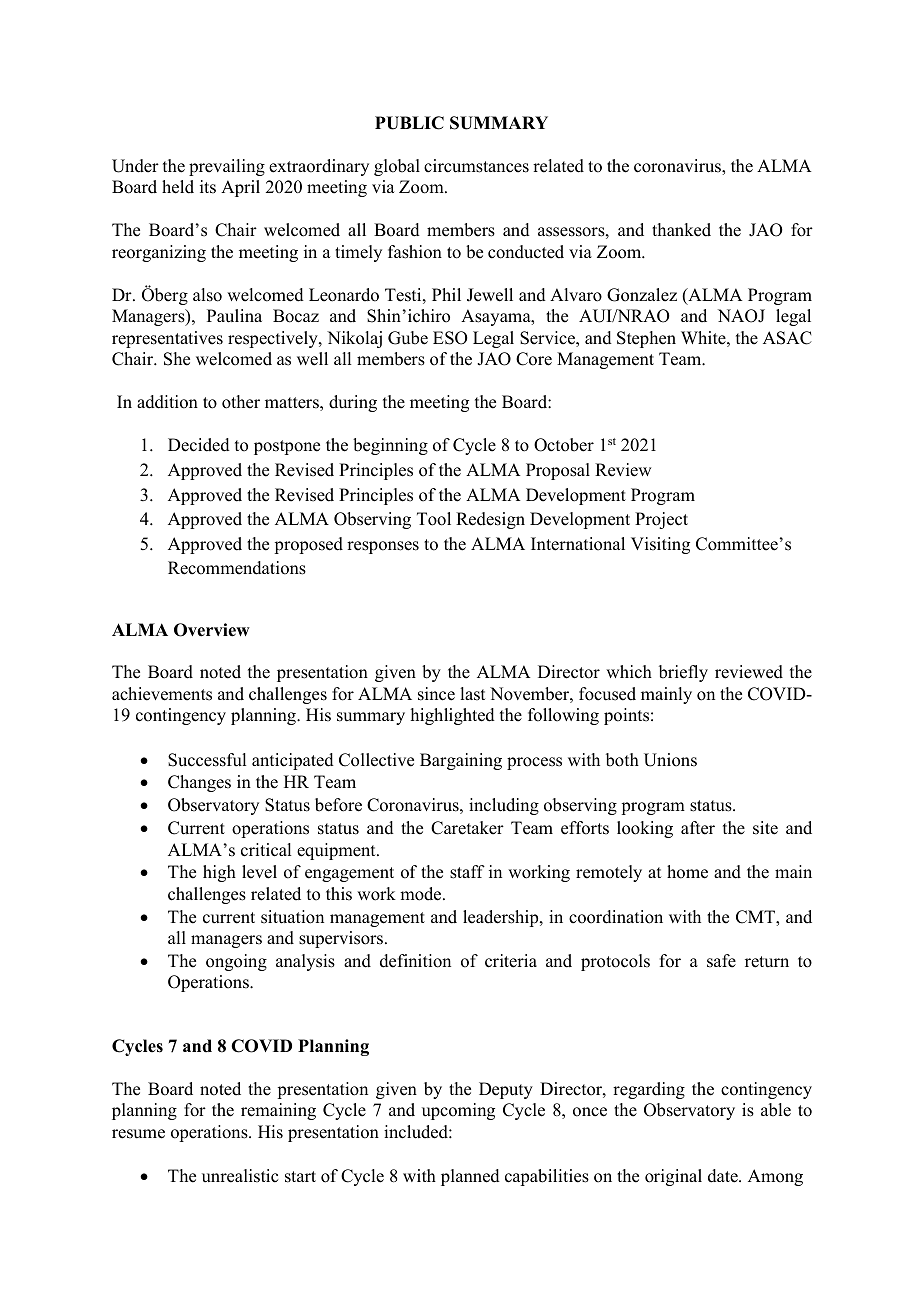 This image has height=1308, width=924. Describe the element at coordinates (212, 630) in the image. I see `Overview` at that location.
